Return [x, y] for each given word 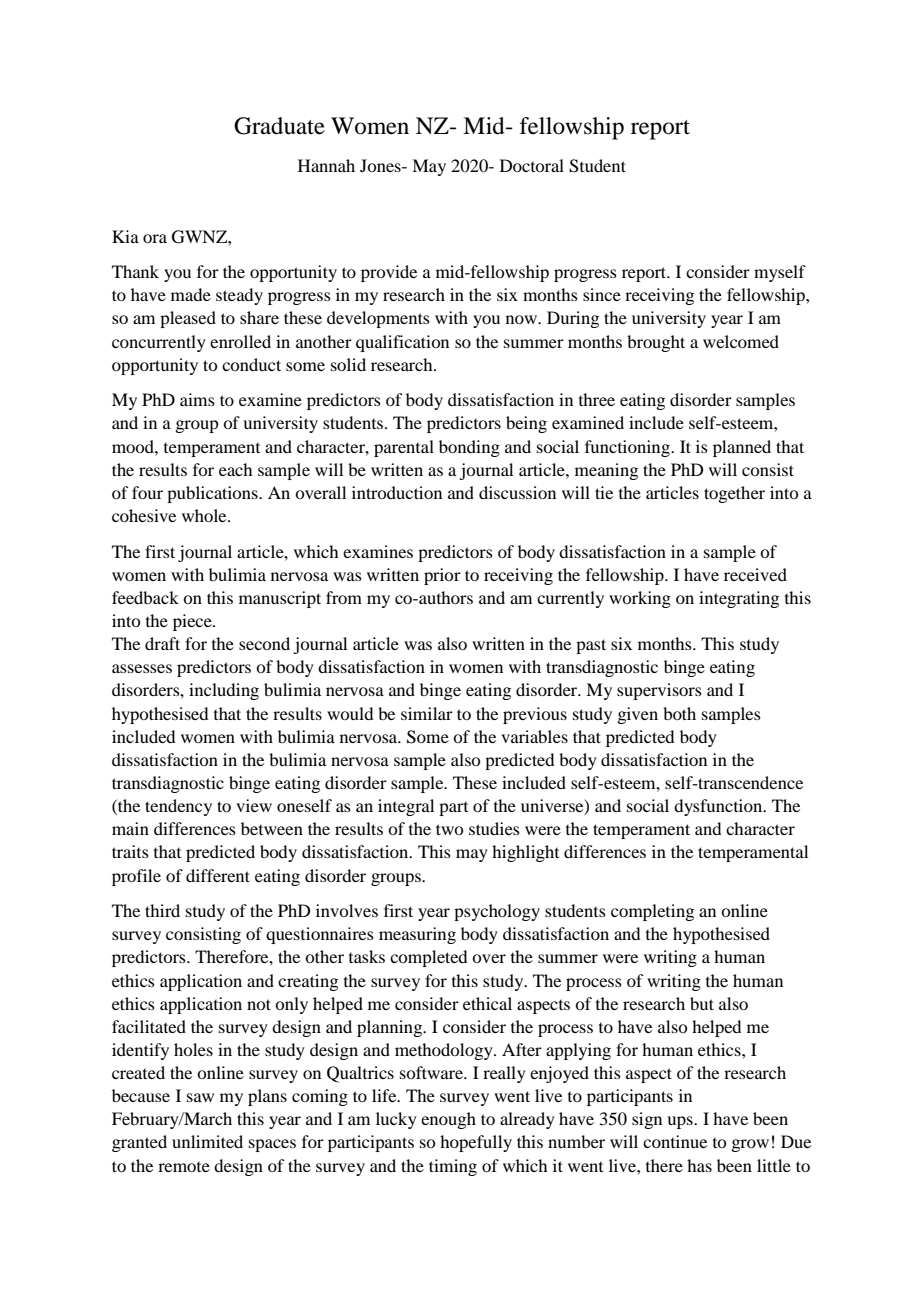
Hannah [326, 165]
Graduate [279, 126]
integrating [739, 599]
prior [442, 576]
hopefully [476, 1143]
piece [193, 622]
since [602, 294]
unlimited [207, 1141]
